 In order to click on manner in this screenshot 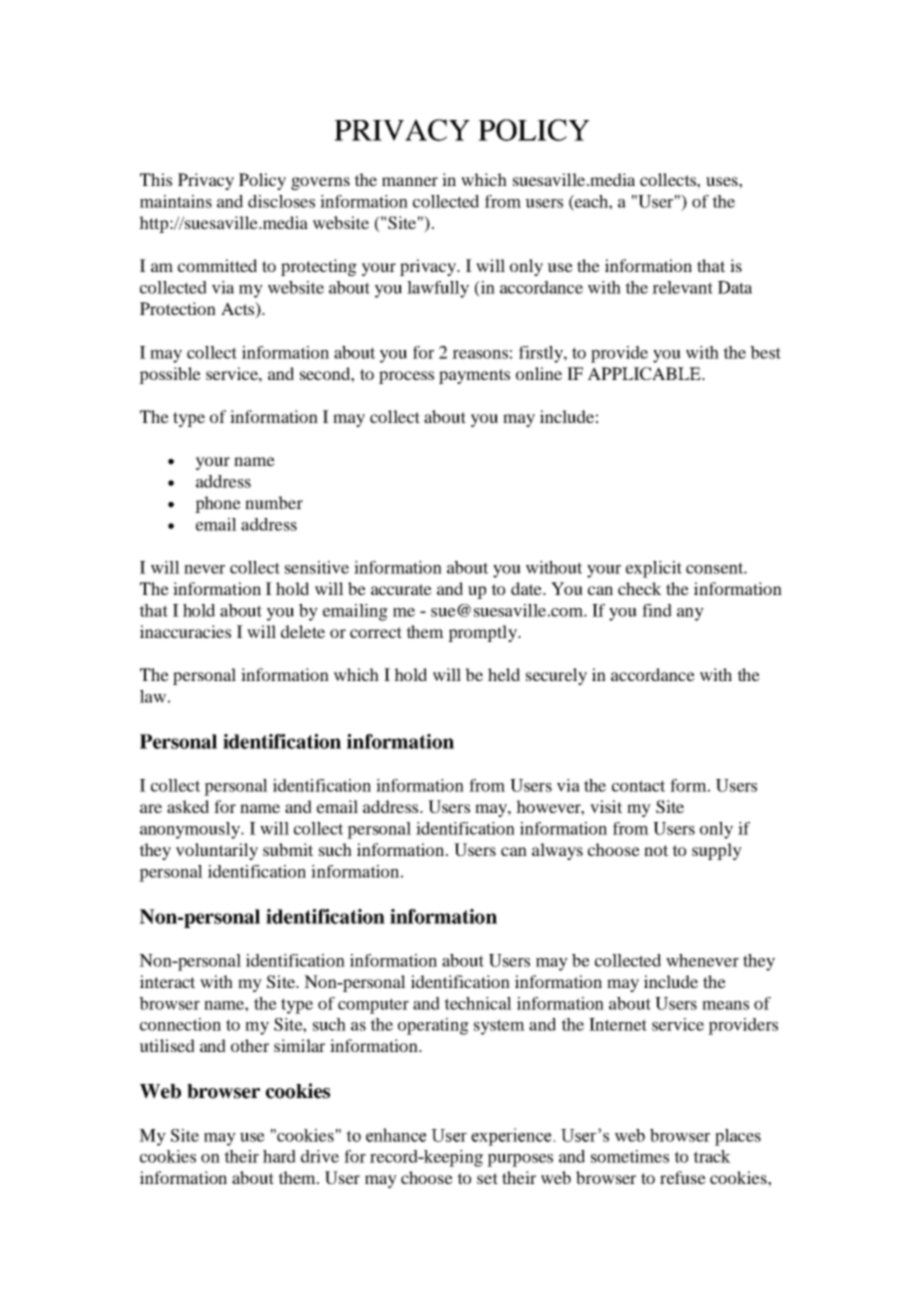, I will do `click(410, 181)`.
